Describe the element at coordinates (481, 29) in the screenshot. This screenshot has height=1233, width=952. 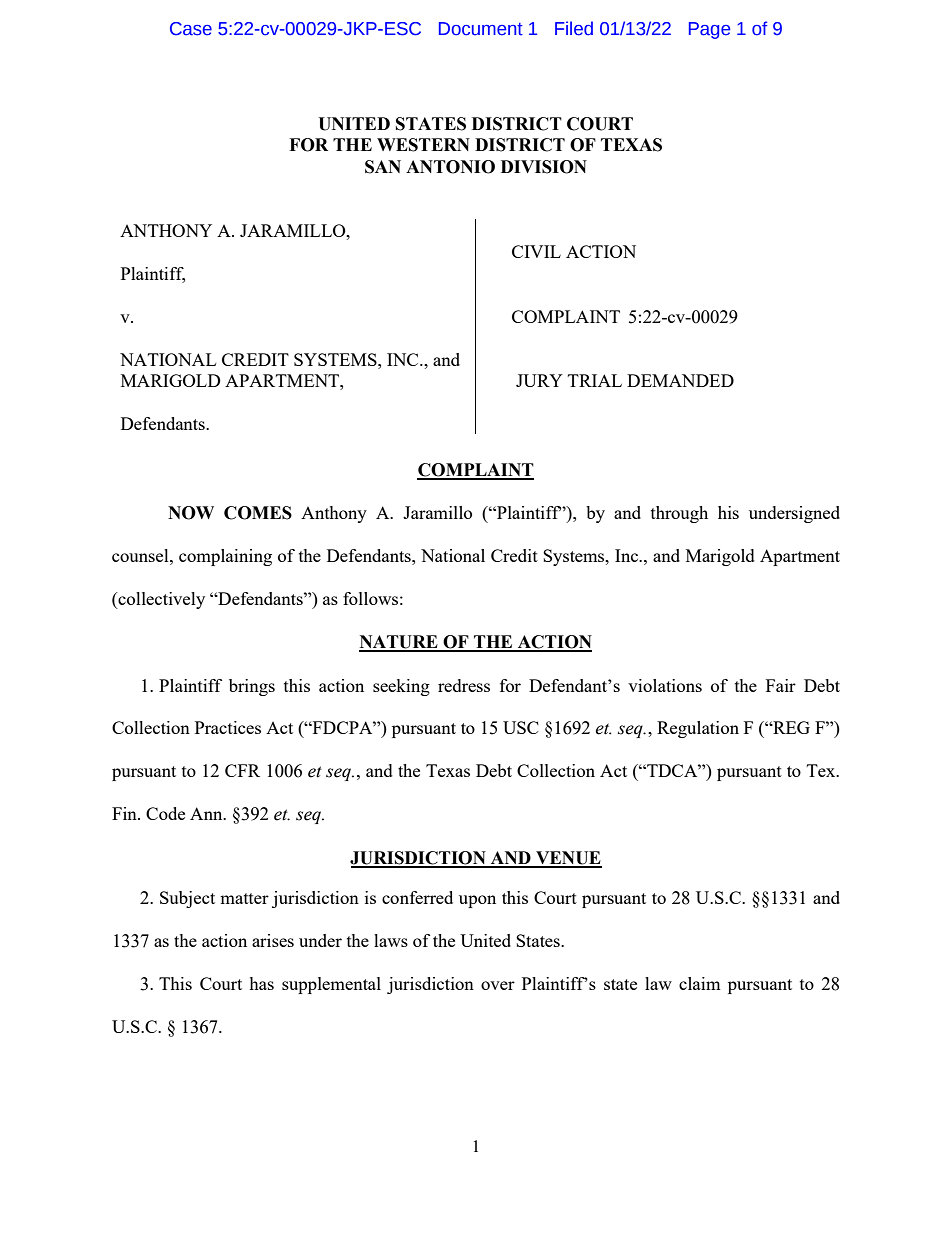
I see `Document` at that location.
